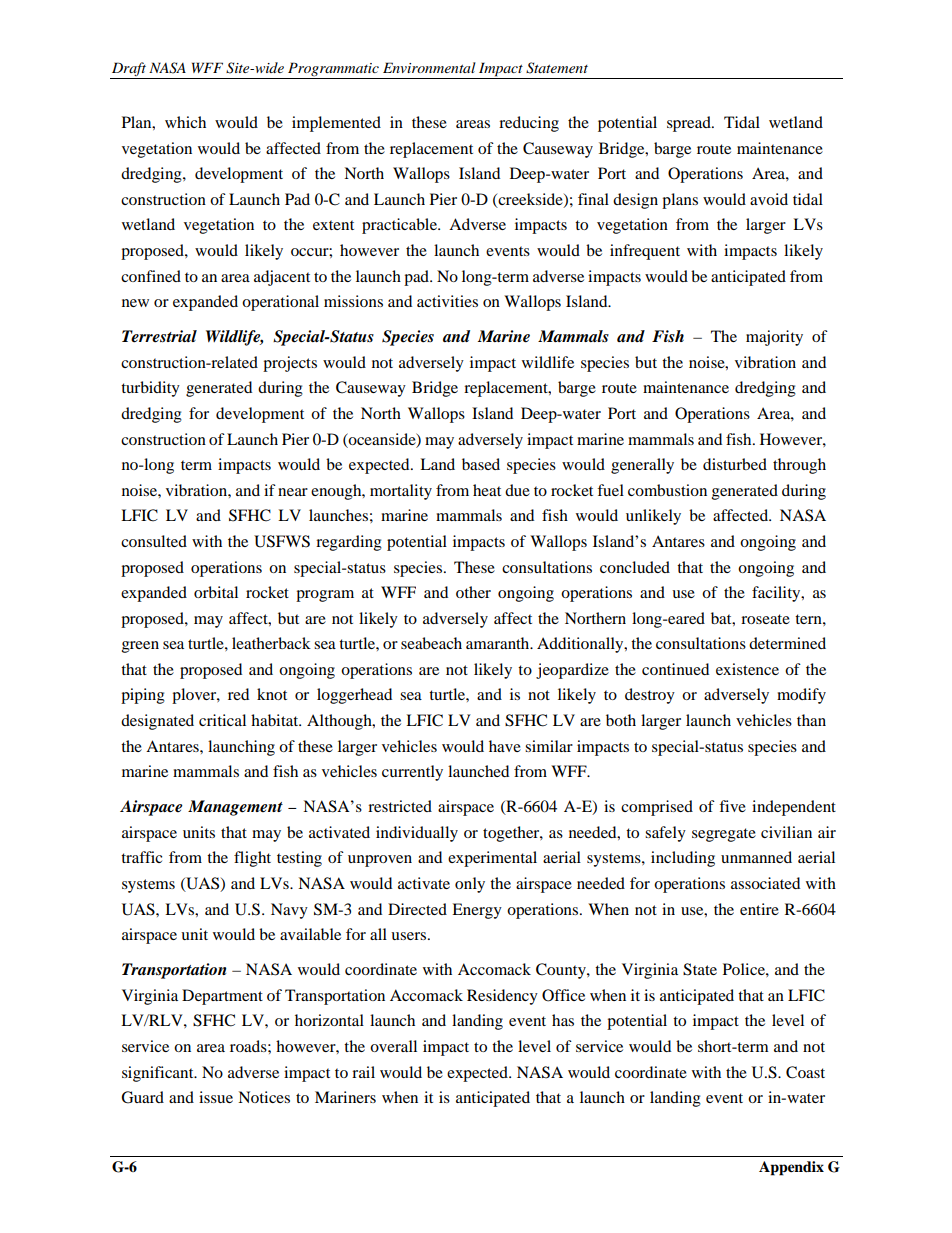  I want to click on currently, so click(412, 773).
